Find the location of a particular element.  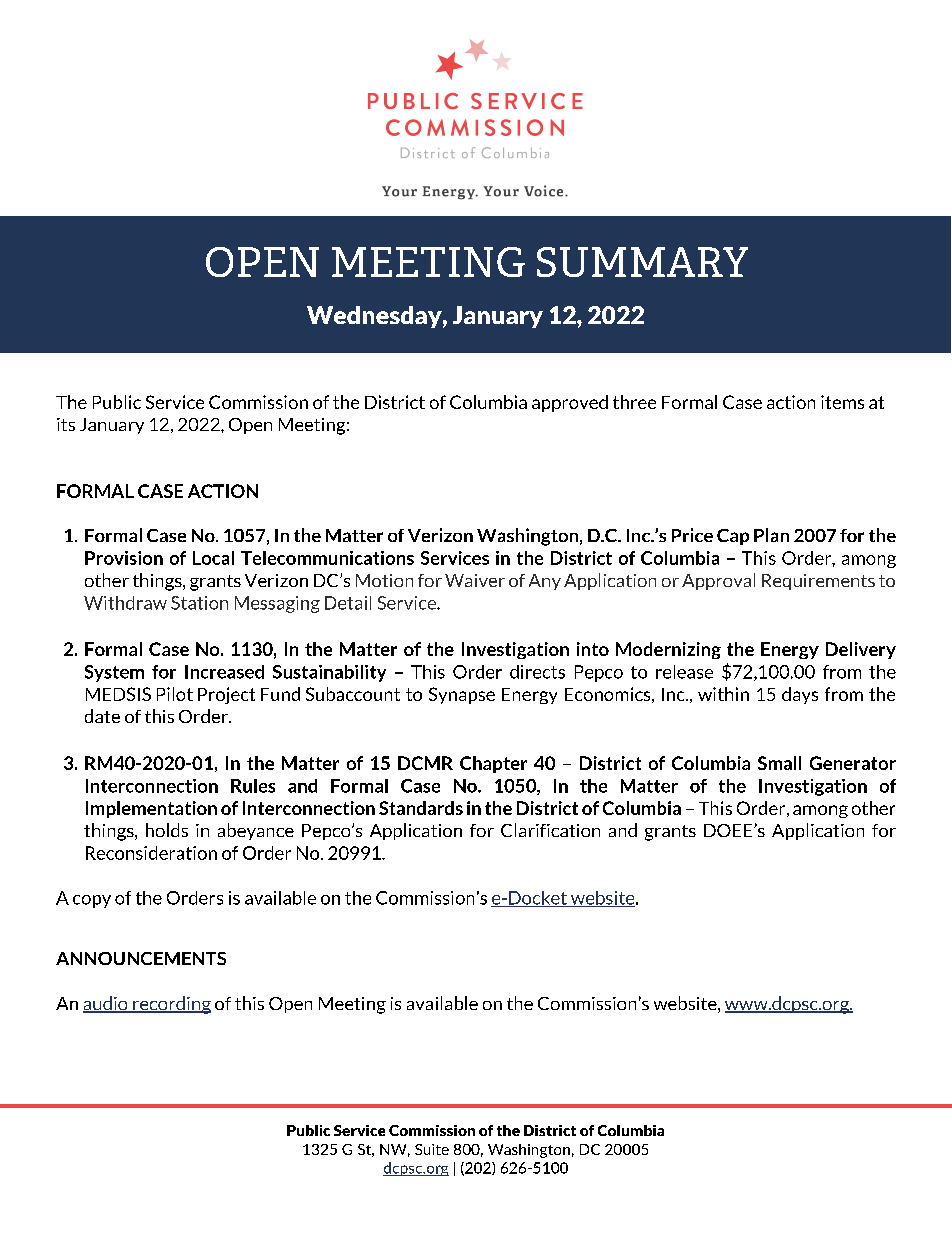

its is located at coordinates (66, 424).
